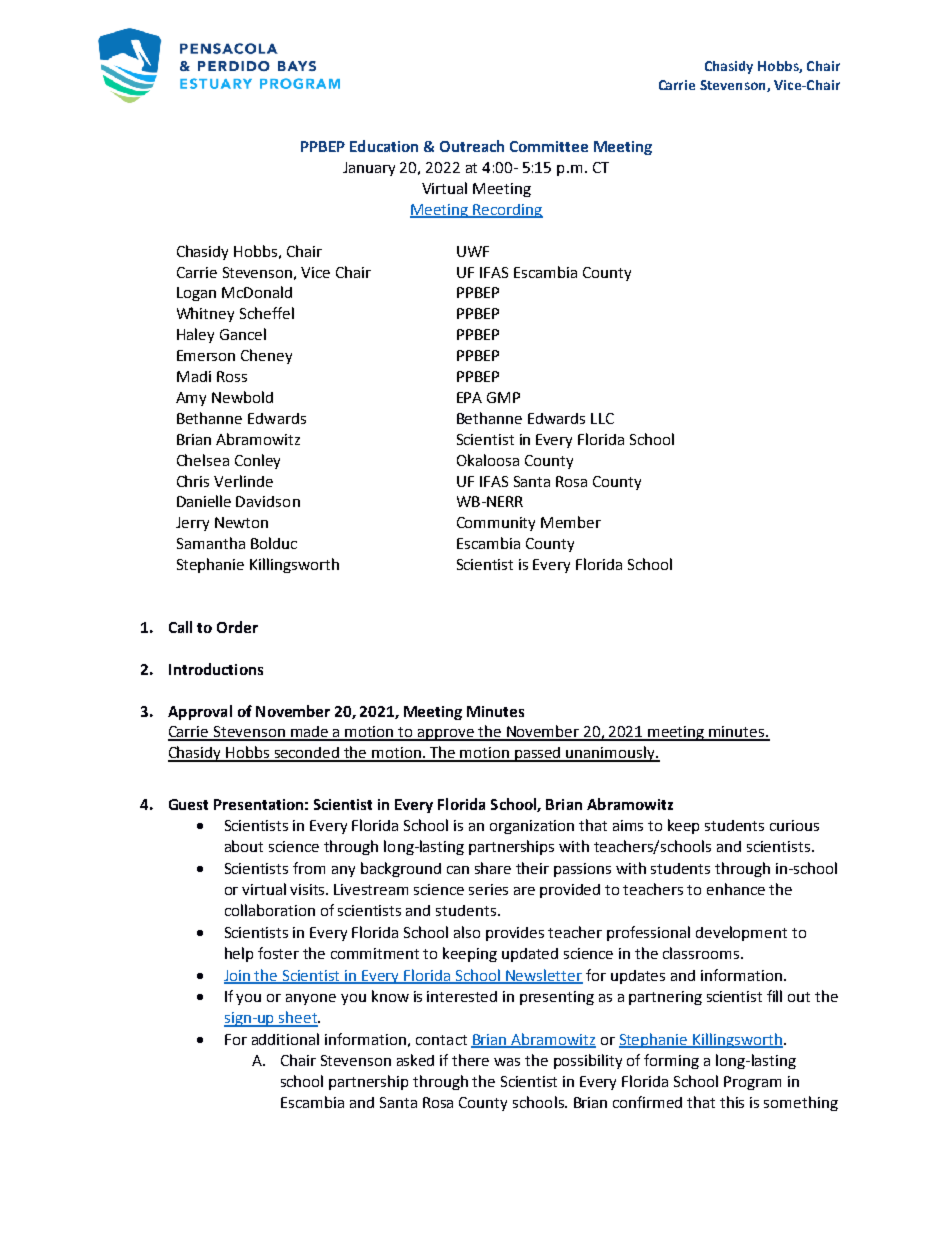 This screenshot has width=952, height=1233. Describe the element at coordinates (237, 627) in the screenshot. I see `Order` at that location.
